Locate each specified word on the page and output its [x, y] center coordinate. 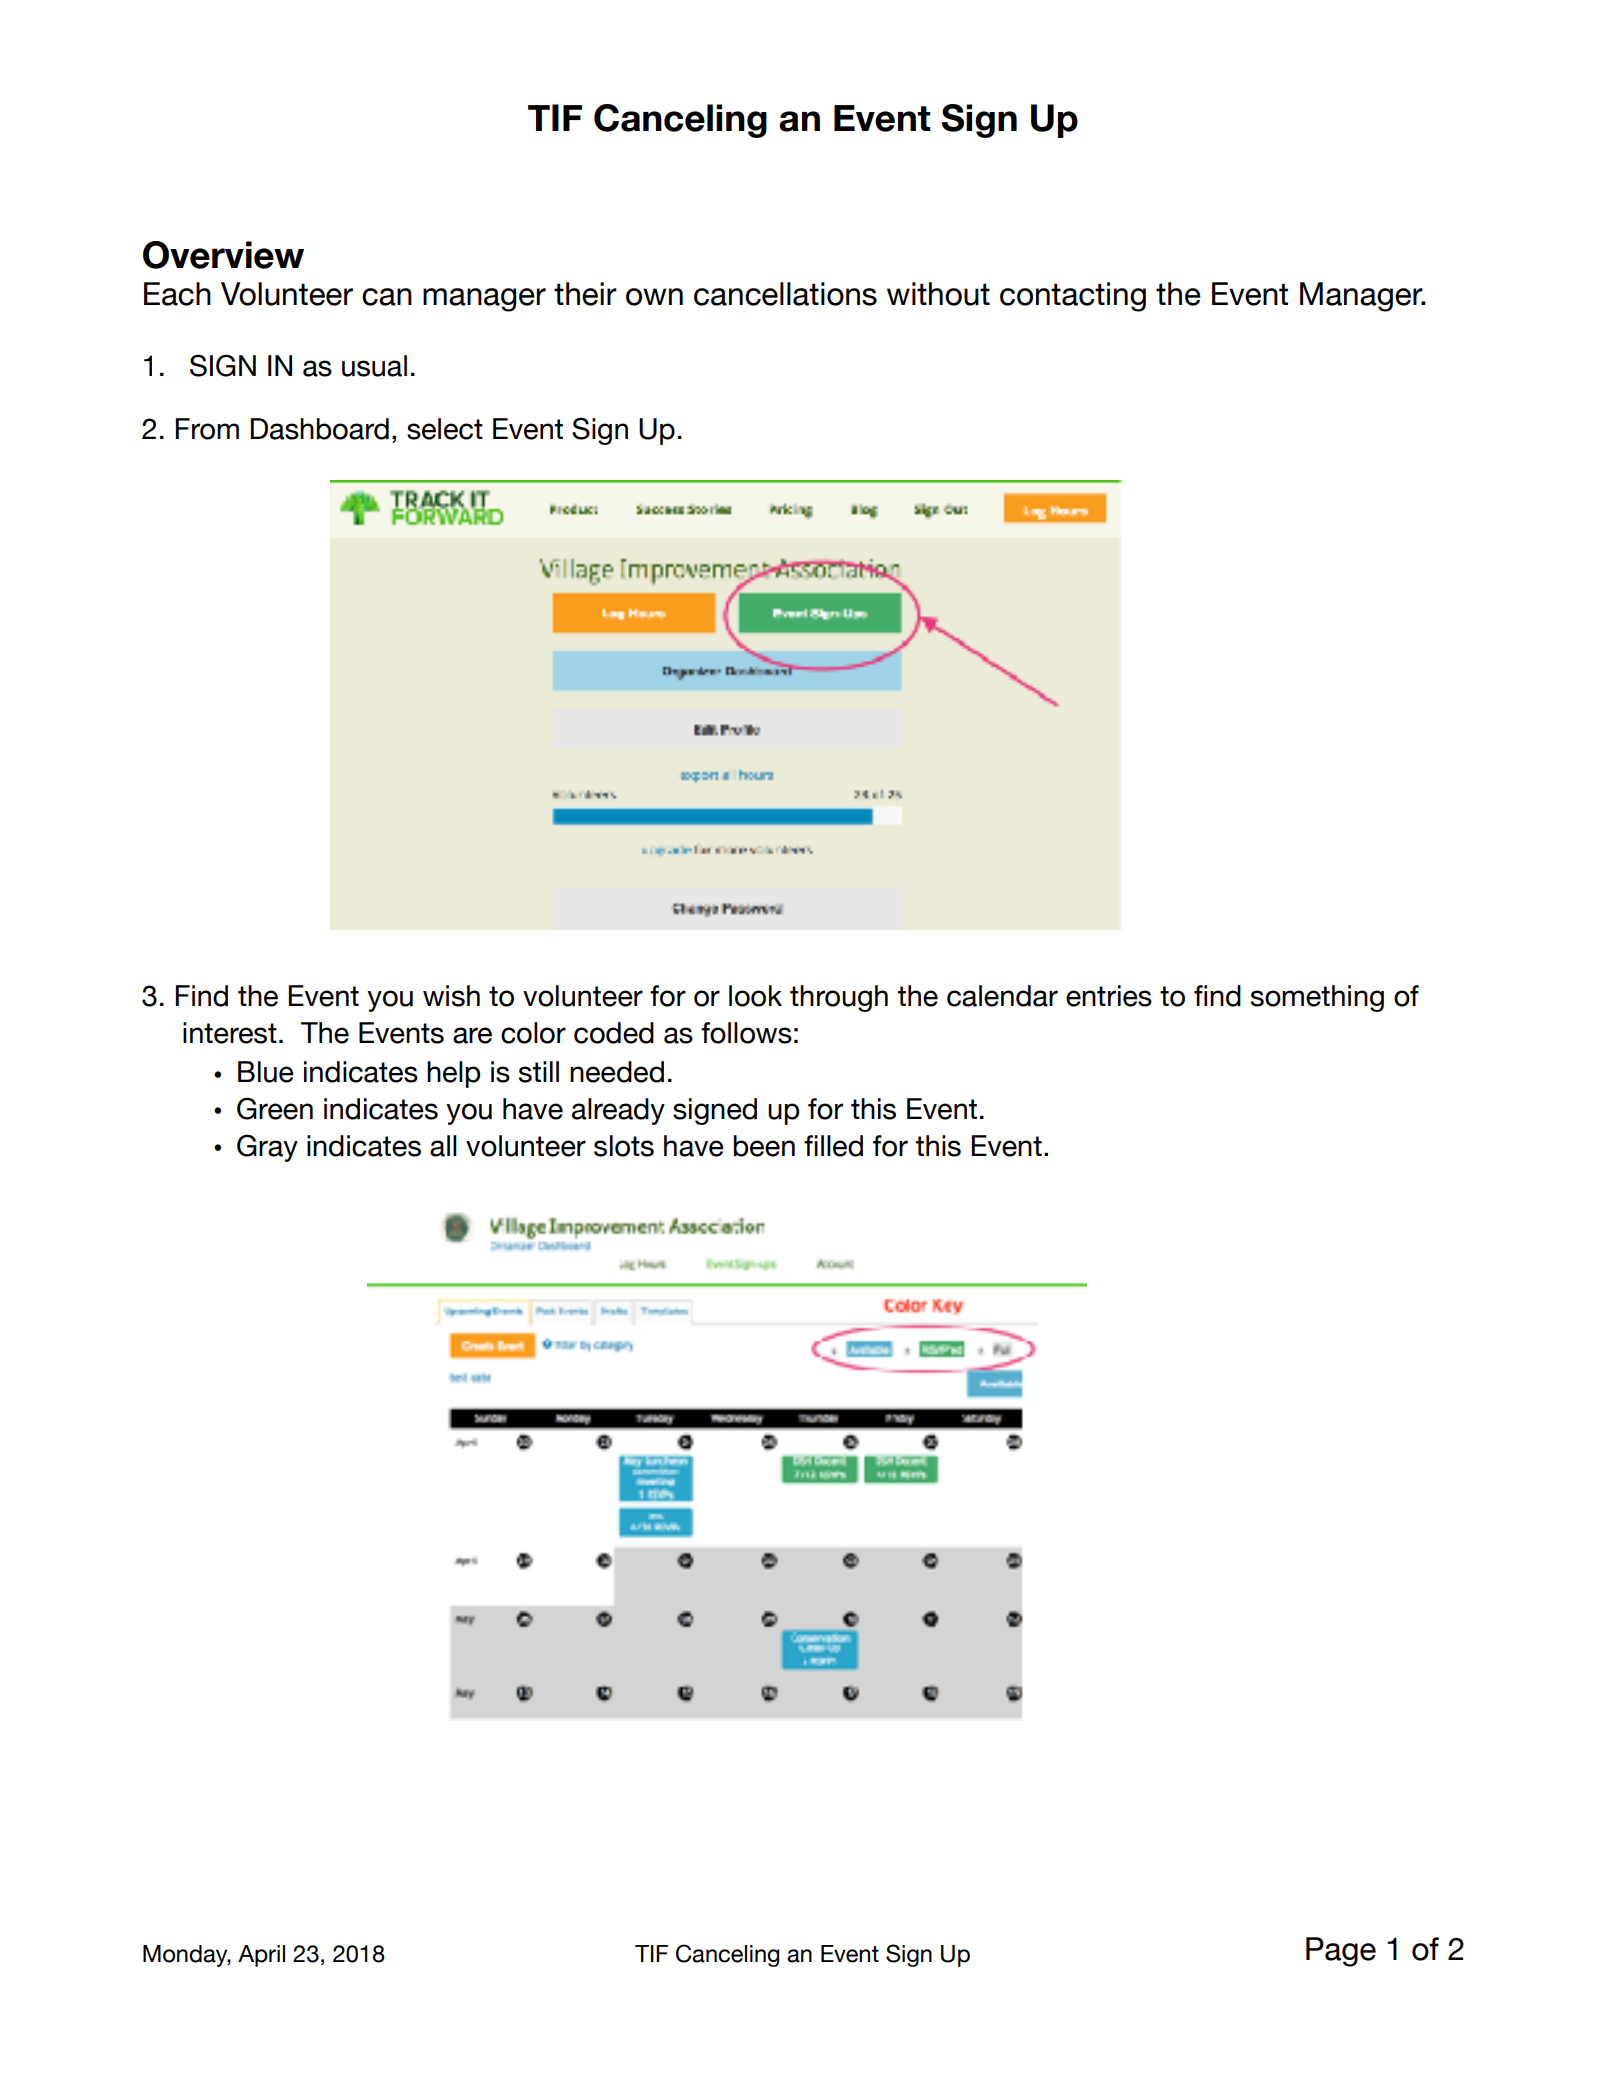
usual [374, 366]
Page [1341, 1952]
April [261, 1956]
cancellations [785, 294]
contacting [1073, 297]
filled [833, 1146]
